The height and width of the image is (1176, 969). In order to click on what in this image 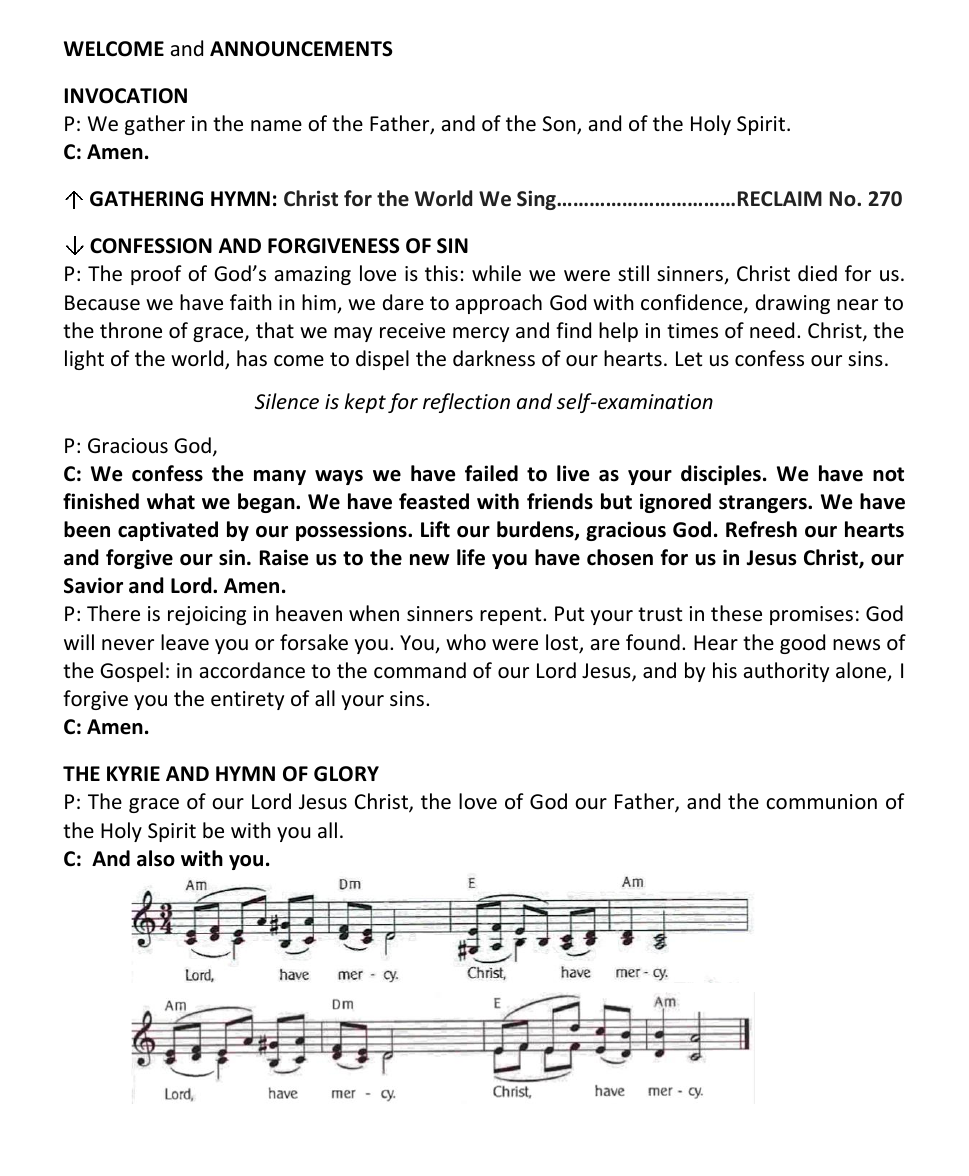, I will do `click(171, 501)`.
